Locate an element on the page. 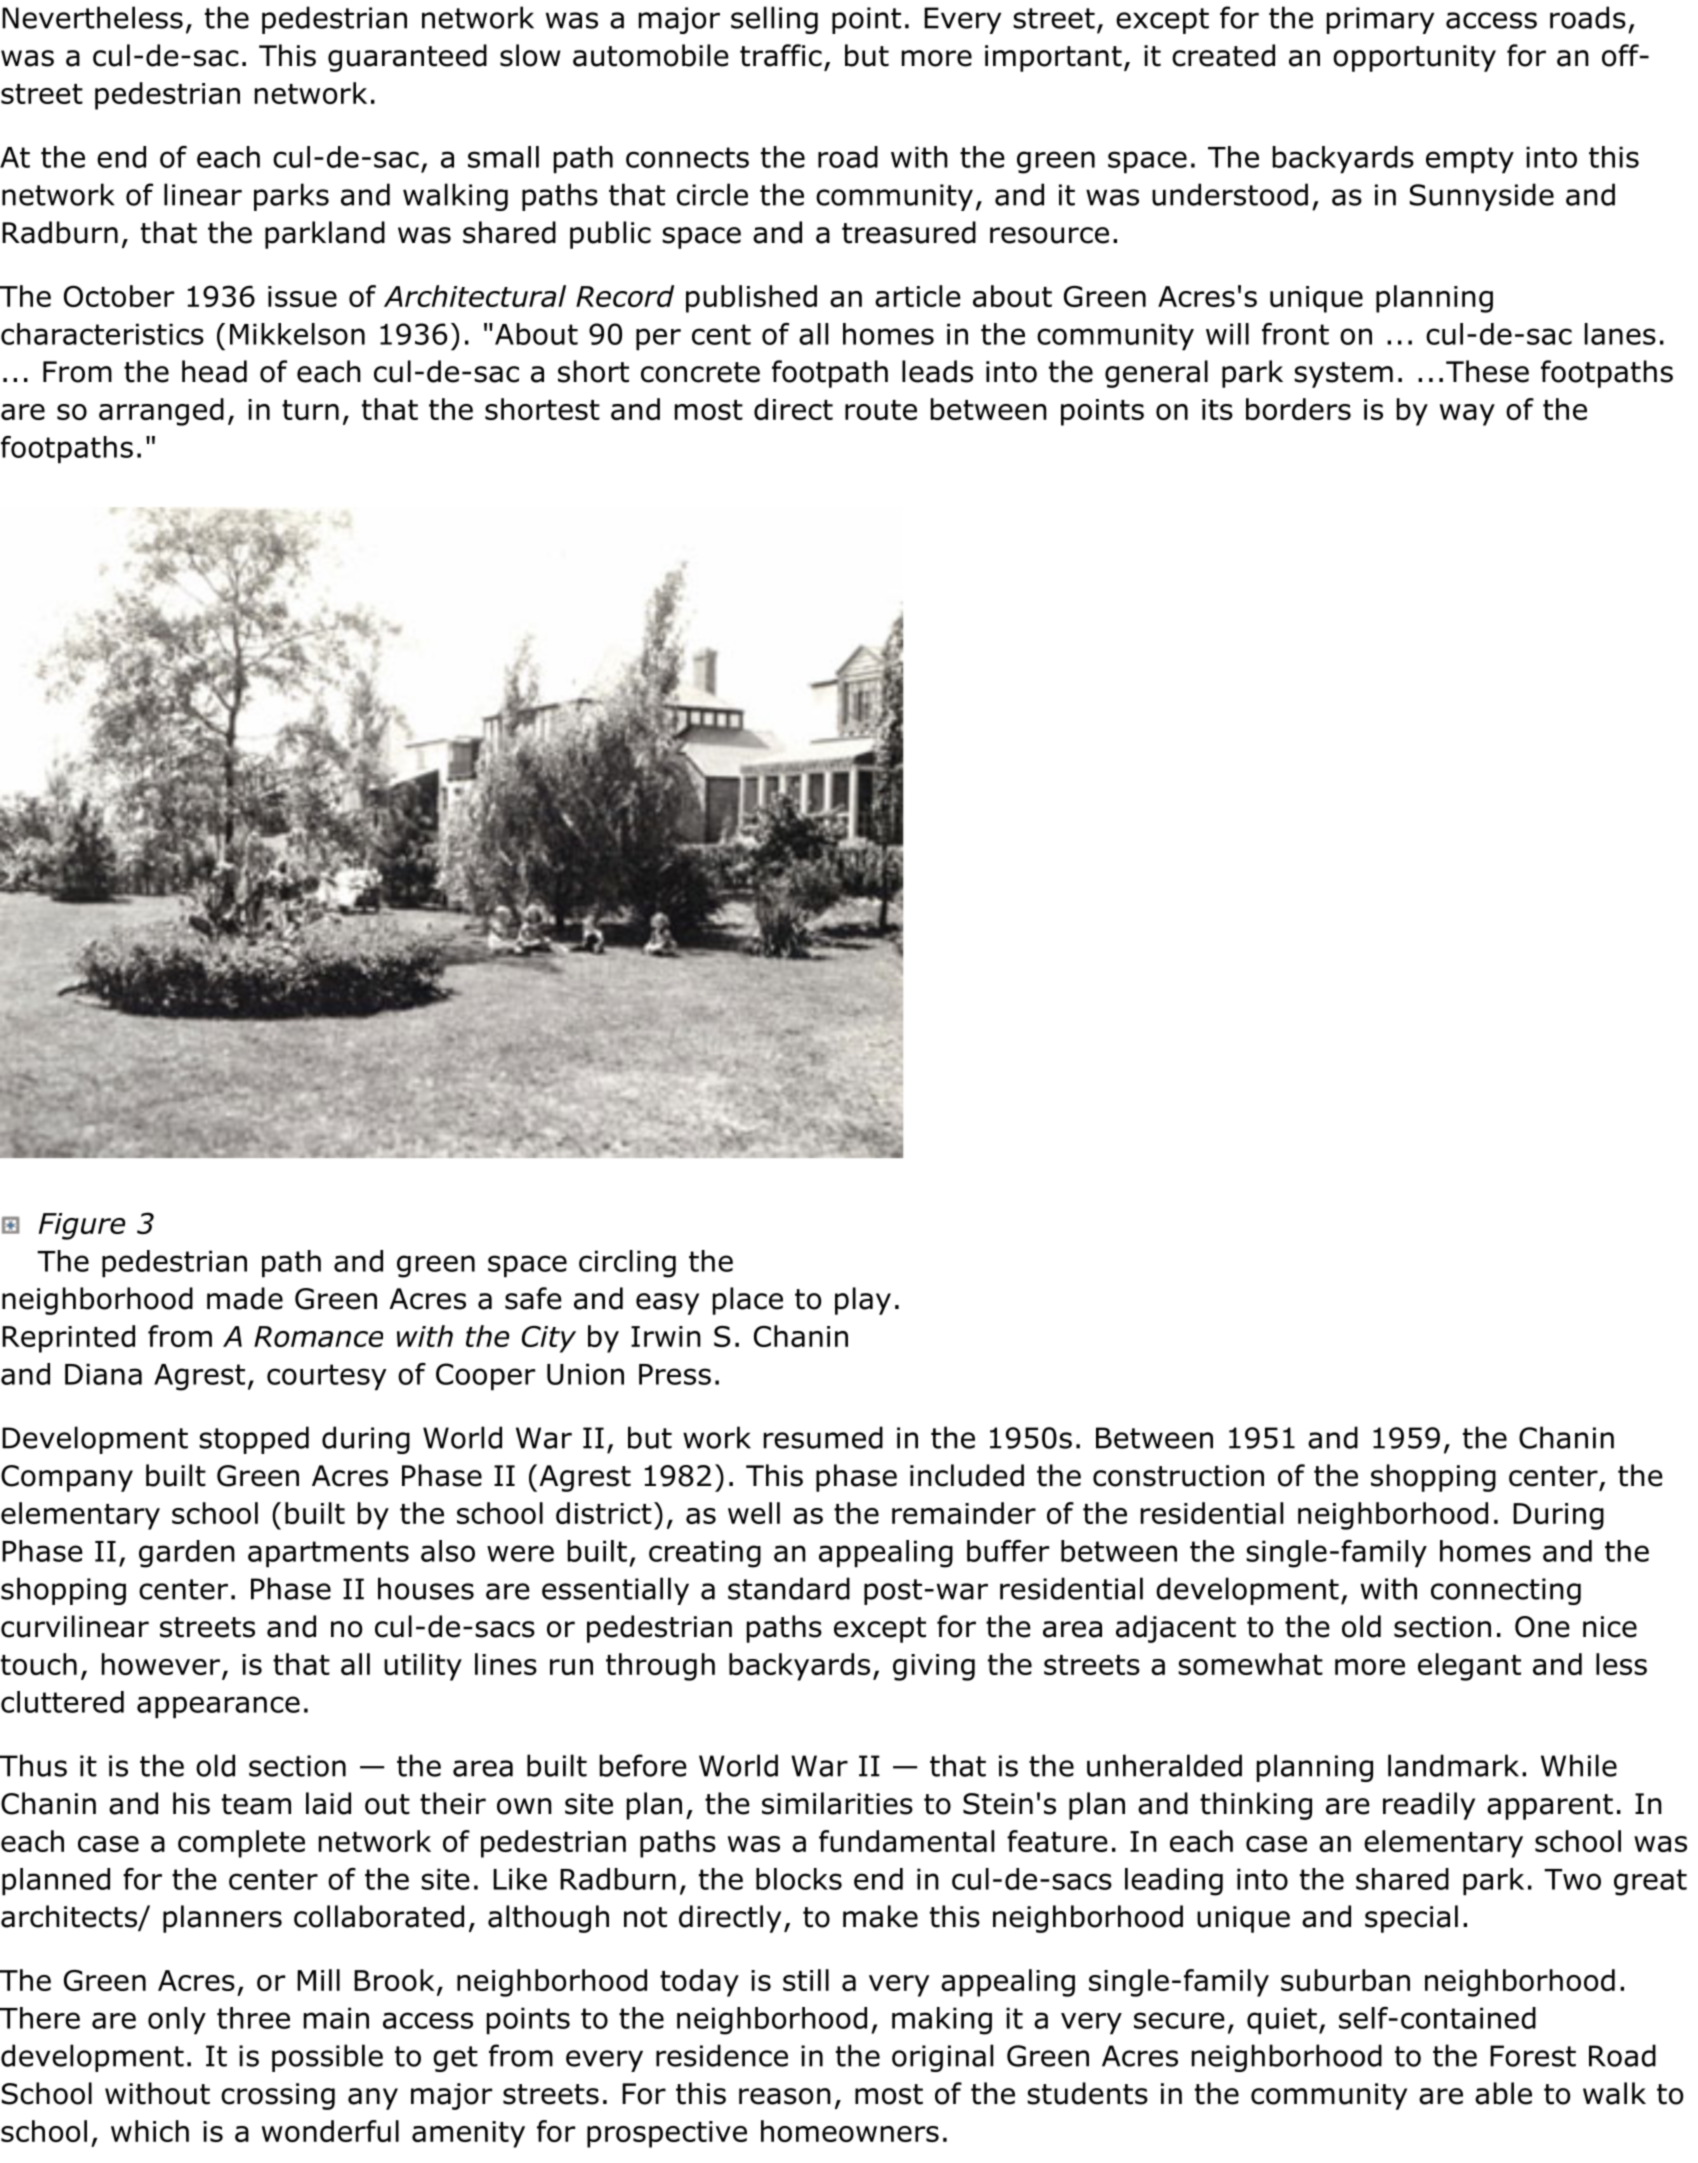 The height and width of the page is (2163, 1698). connecting is located at coordinates (1506, 1591).
